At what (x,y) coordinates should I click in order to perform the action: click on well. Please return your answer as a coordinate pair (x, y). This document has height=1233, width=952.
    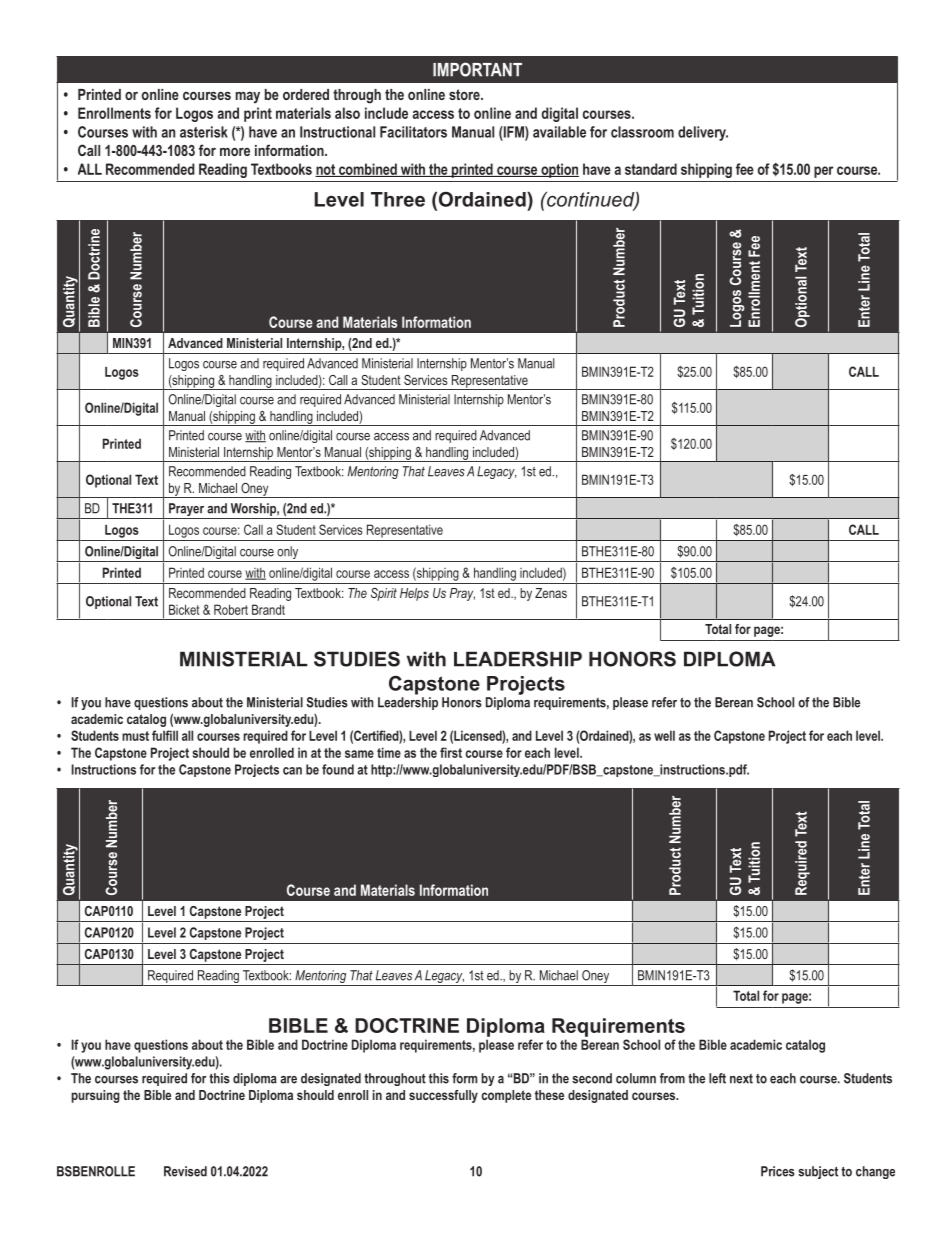
    Looking at the image, I should click on (664, 735).
